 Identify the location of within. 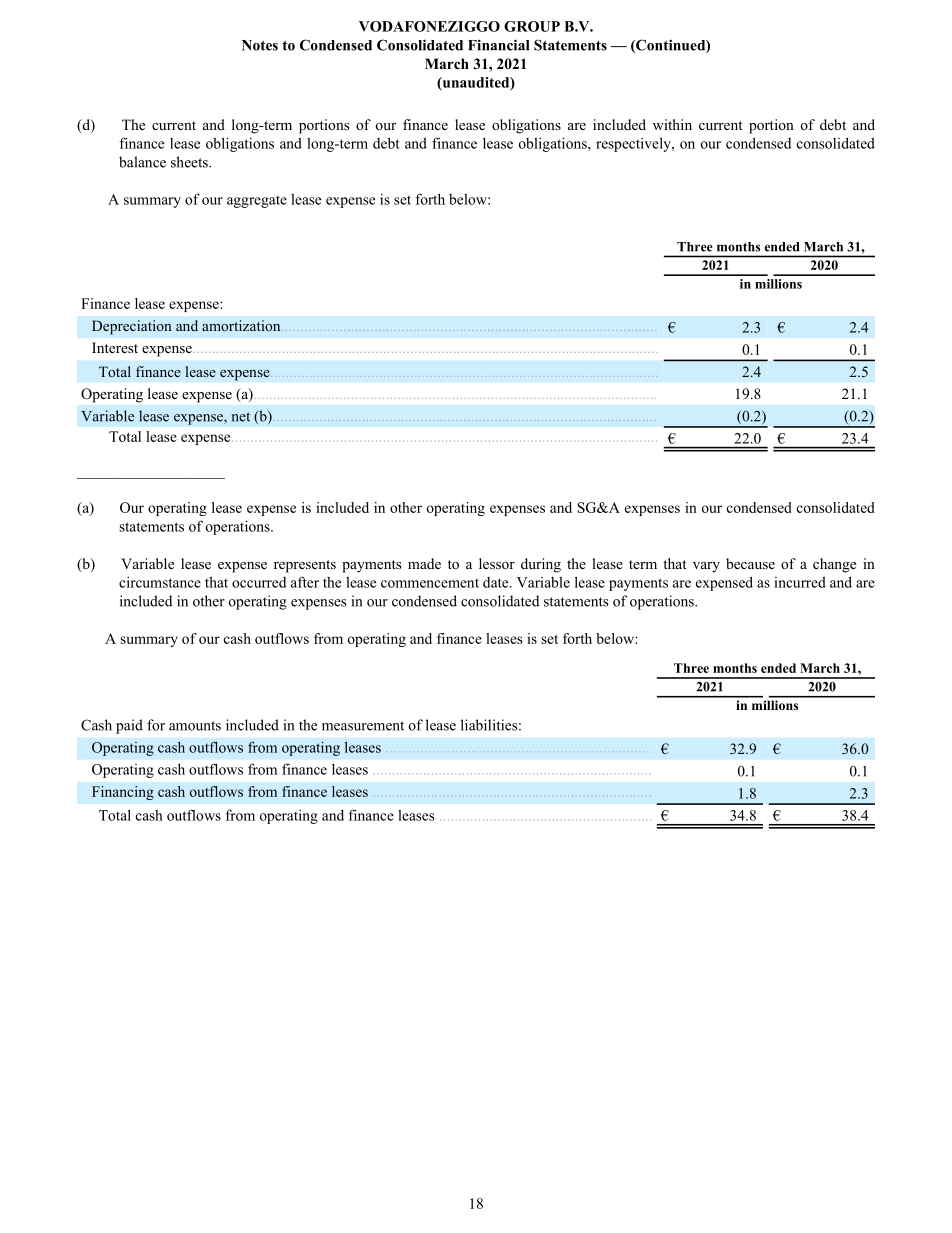
(672, 124).
